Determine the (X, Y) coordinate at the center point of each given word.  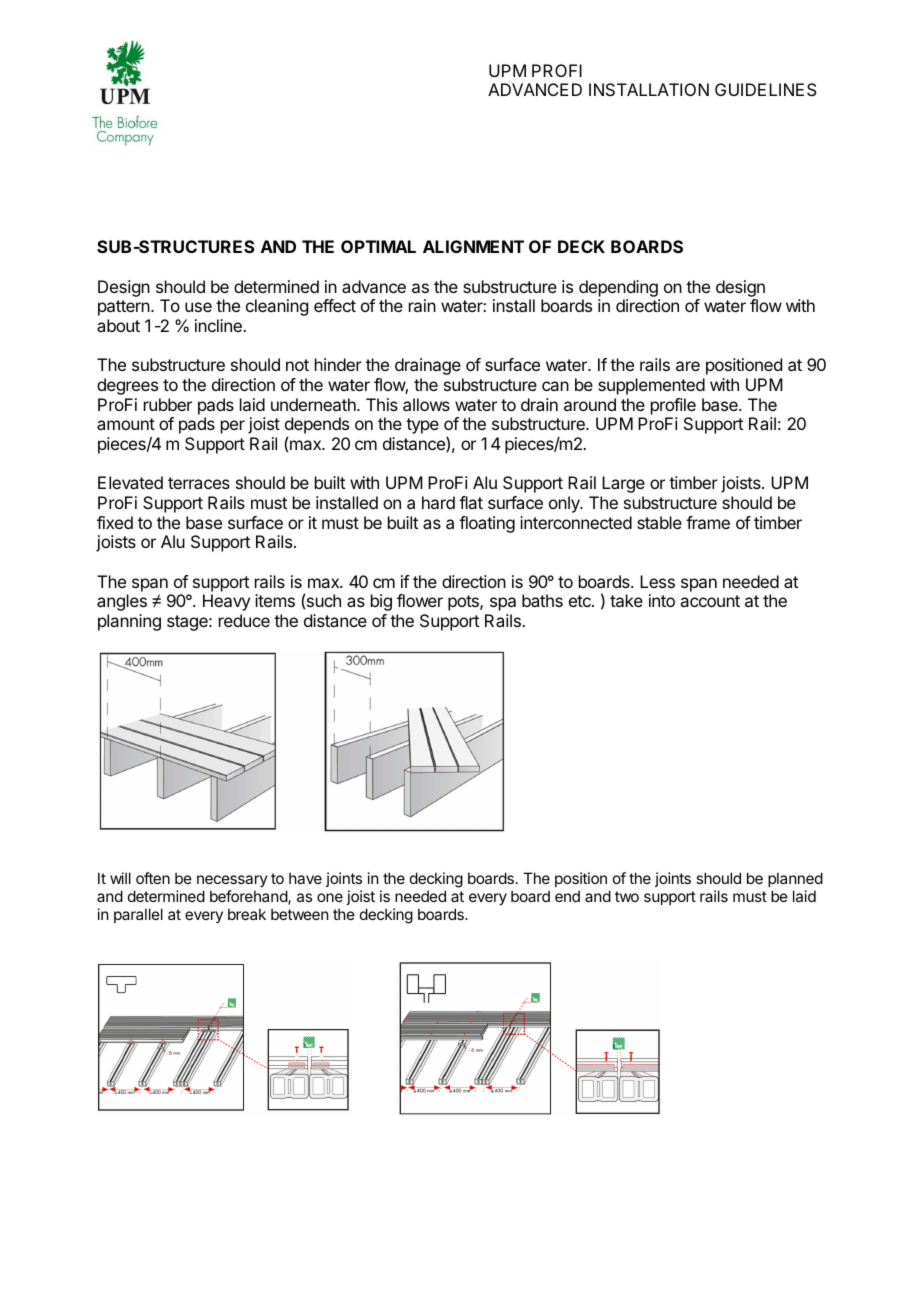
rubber (168, 404)
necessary (232, 881)
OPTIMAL (378, 246)
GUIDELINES (766, 89)
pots (464, 603)
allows (426, 404)
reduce (244, 620)
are (688, 366)
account (710, 601)
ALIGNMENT (473, 246)
